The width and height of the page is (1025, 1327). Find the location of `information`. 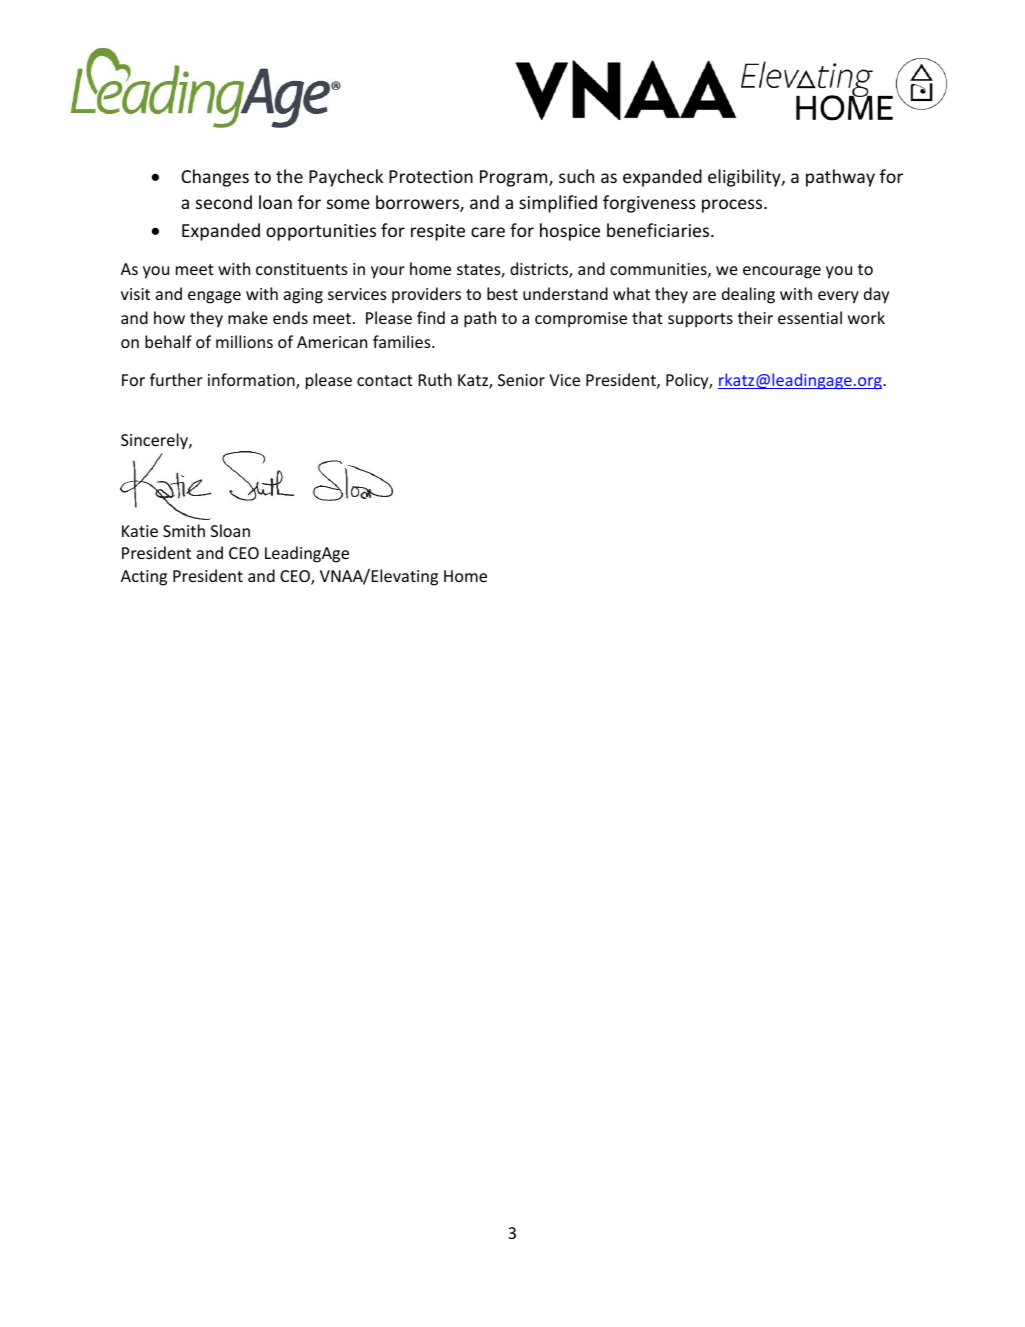

information is located at coordinates (252, 381).
